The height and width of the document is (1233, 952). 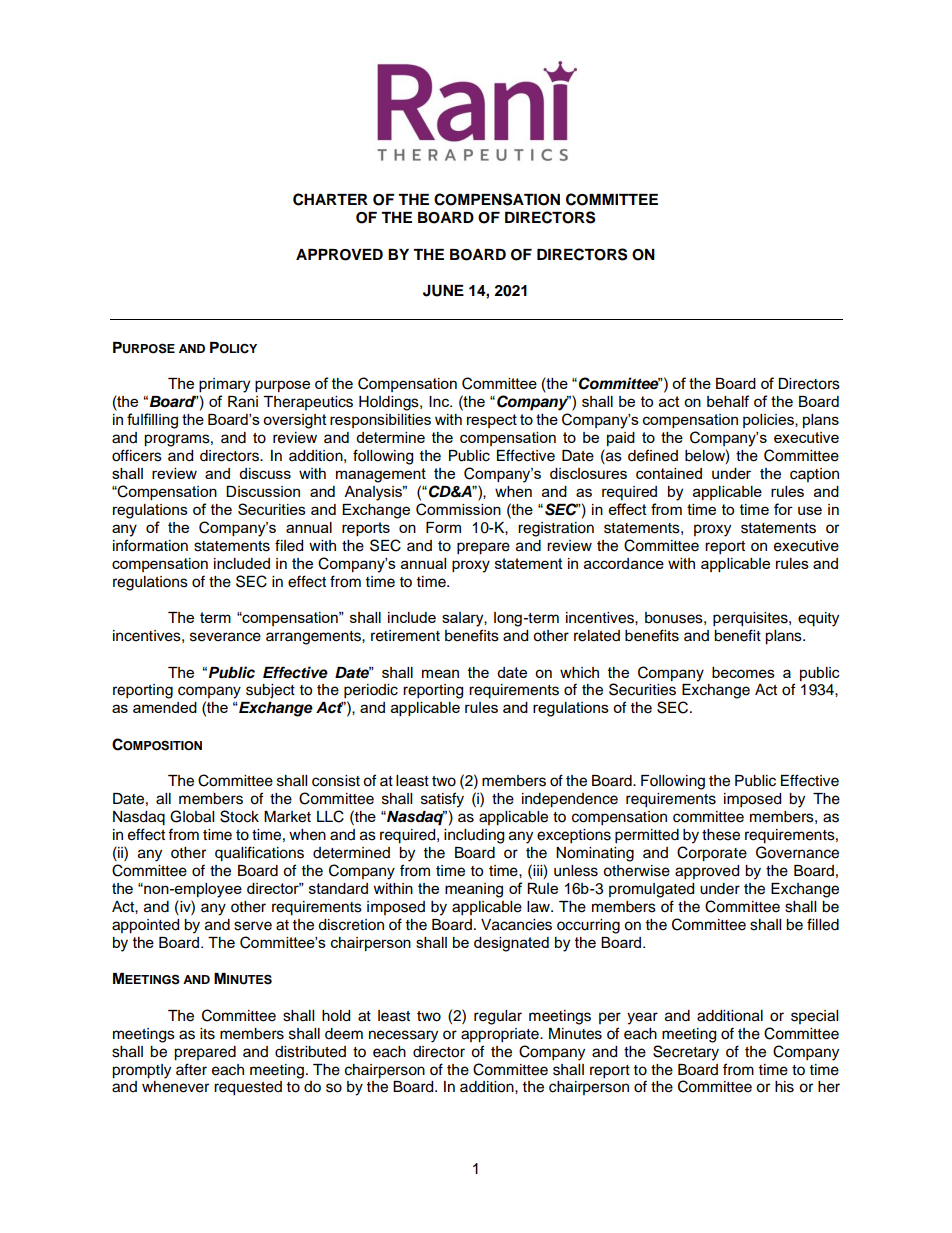 What do you see at coordinates (458, 509) in the document?
I see `Commission` at bounding box center [458, 509].
